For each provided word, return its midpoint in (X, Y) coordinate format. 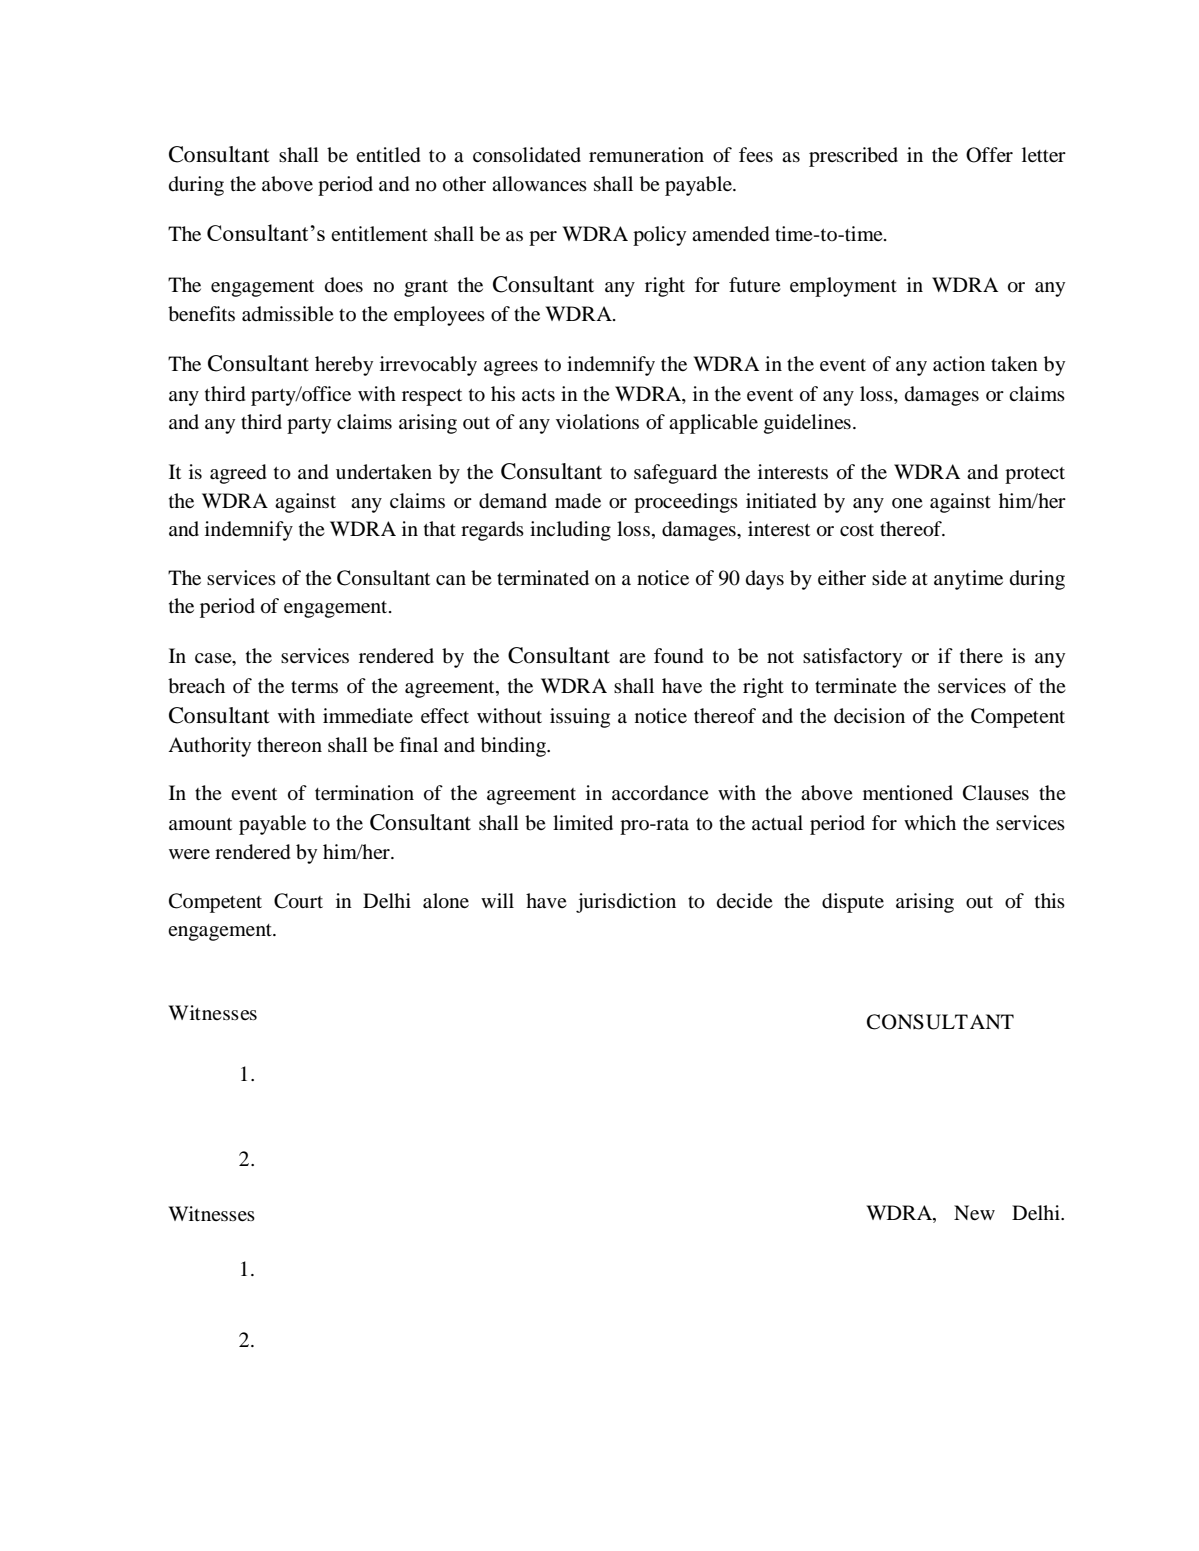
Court (298, 901)
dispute (853, 903)
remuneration (646, 155)
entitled (388, 155)
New (974, 1212)
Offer (989, 155)
